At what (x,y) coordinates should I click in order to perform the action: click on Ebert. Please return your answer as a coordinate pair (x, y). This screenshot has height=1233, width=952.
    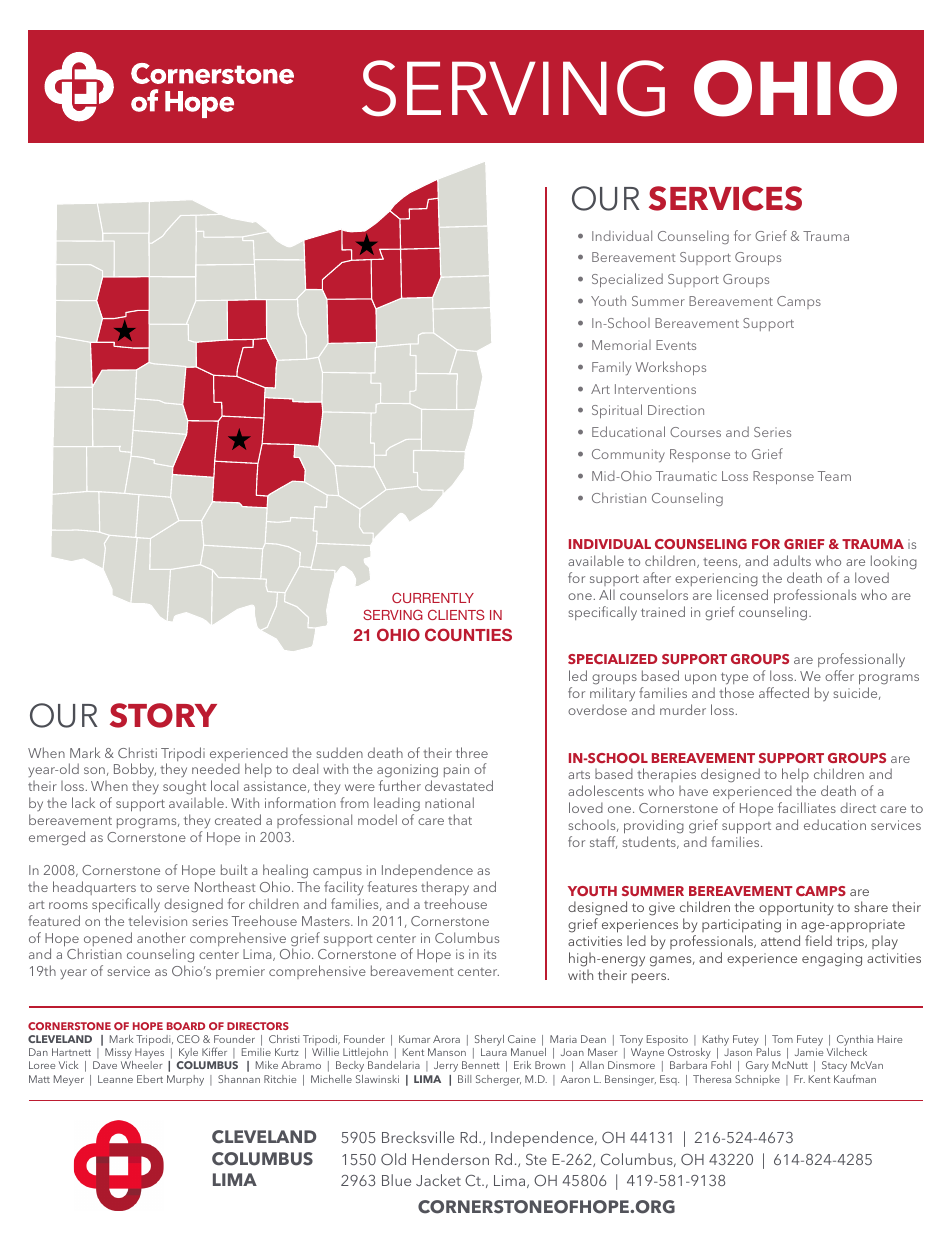
    Looking at the image, I should click on (150, 1079).
